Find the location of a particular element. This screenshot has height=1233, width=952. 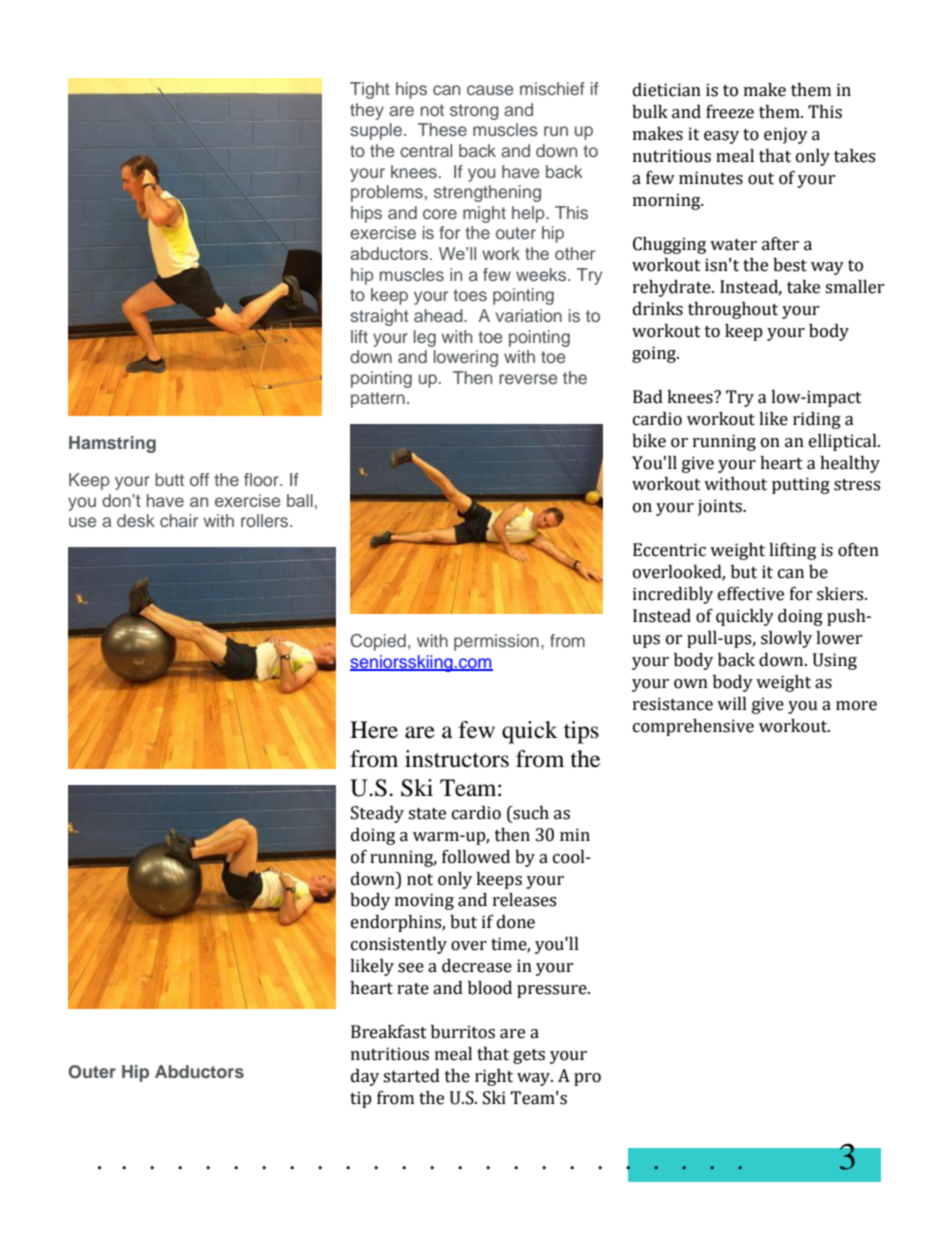

enjoy is located at coordinates (786, 135).
